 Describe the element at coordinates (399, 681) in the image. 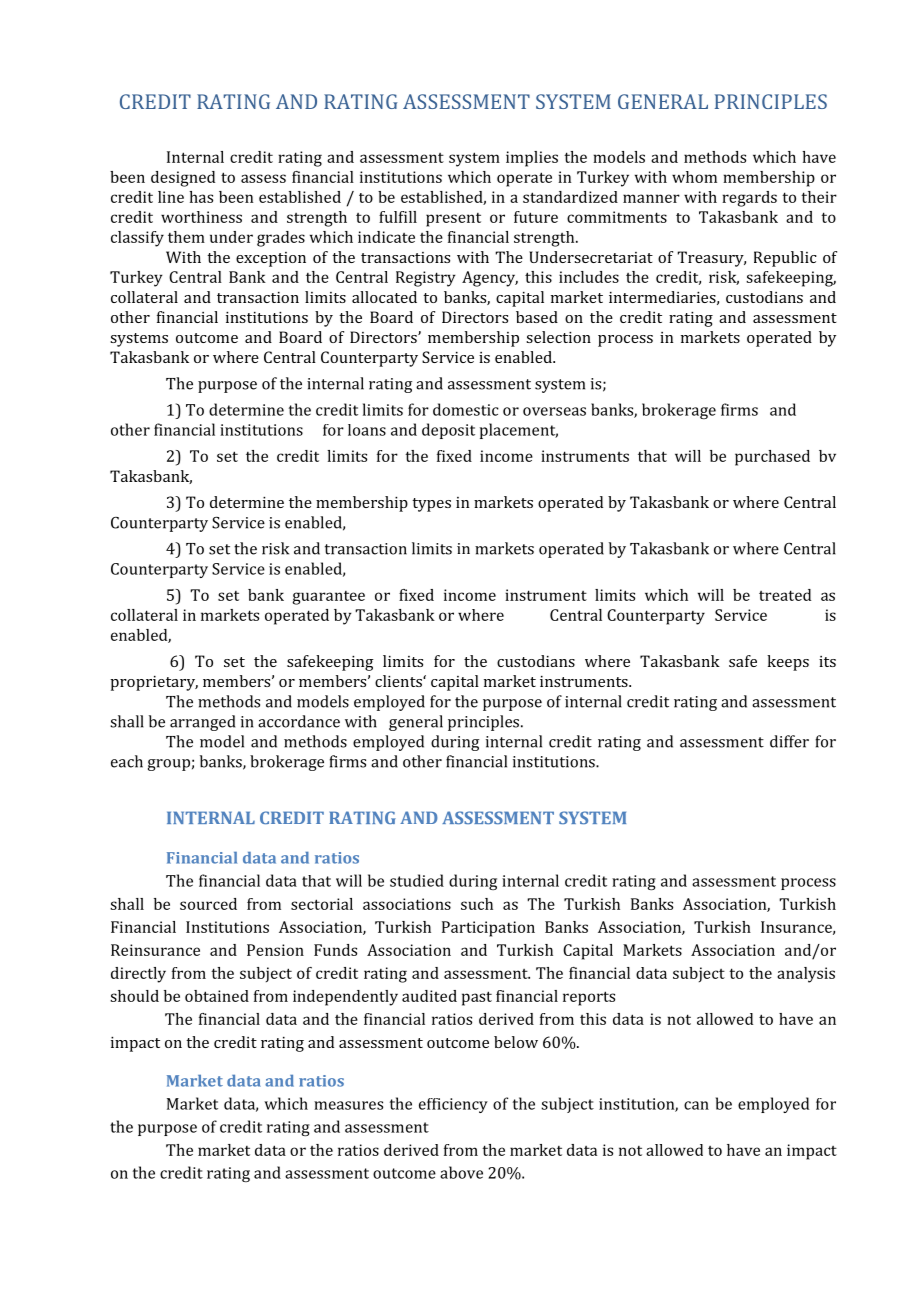

I see `clients` at that location.
